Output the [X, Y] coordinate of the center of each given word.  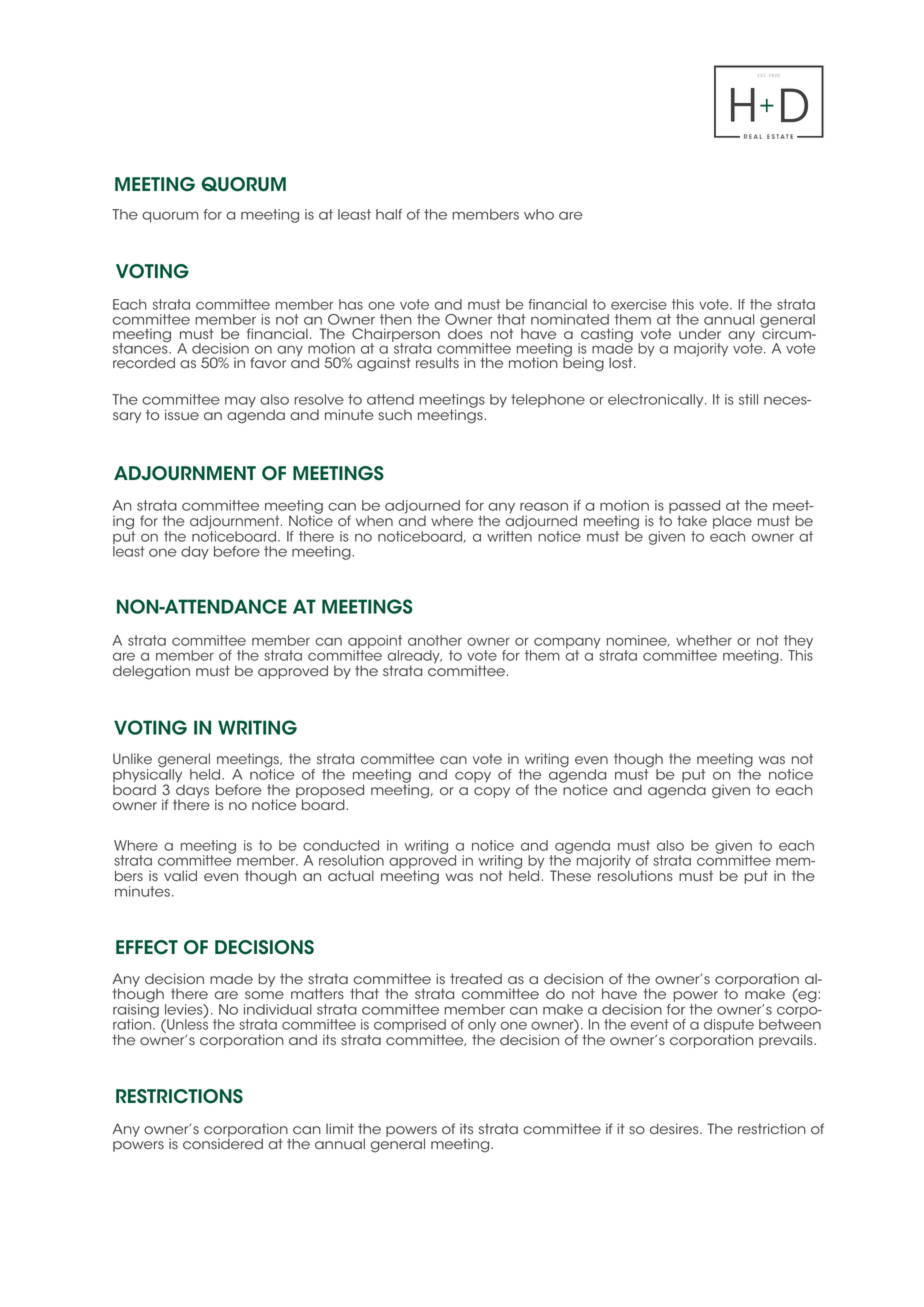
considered [223, 1144]
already [414, 658]
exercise [639, 304]
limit [340, 1128]
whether [704, 640]
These [570, 876]
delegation [151, 672]
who [539, 214]
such [395, 415]
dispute [729, 1027]
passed [694, 508]
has [351, 304]
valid [180, 876]
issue [182, 415]
